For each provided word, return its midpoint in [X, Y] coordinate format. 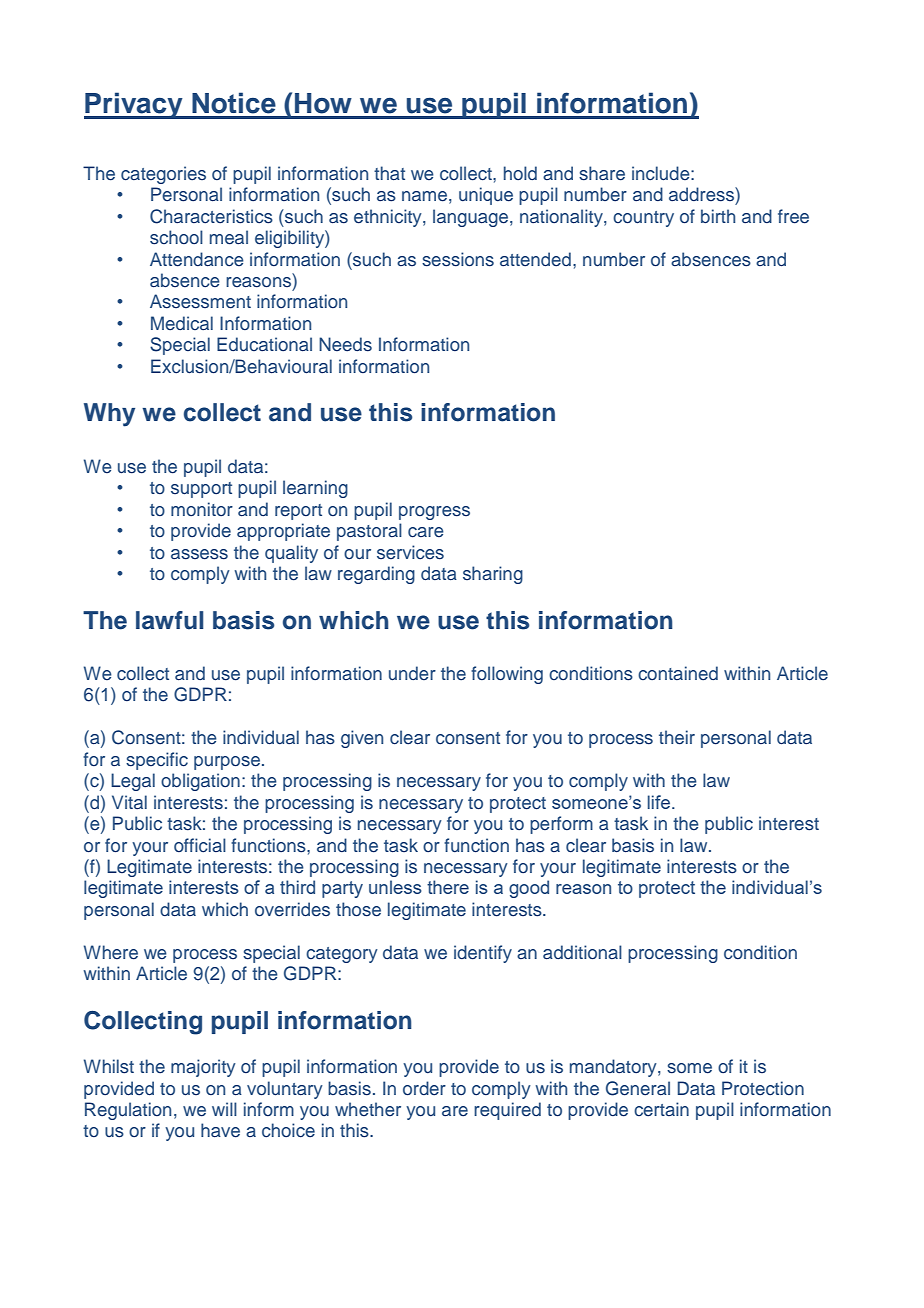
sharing [493, 575]
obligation [200, 782]
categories [163, 175]
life [660, 802]
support [201, 490]
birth [718, 216]
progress [434, 513]
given [362, 739]
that [389, 173]
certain [661, 1109]
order [424, 1088]
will [224, 1109]
